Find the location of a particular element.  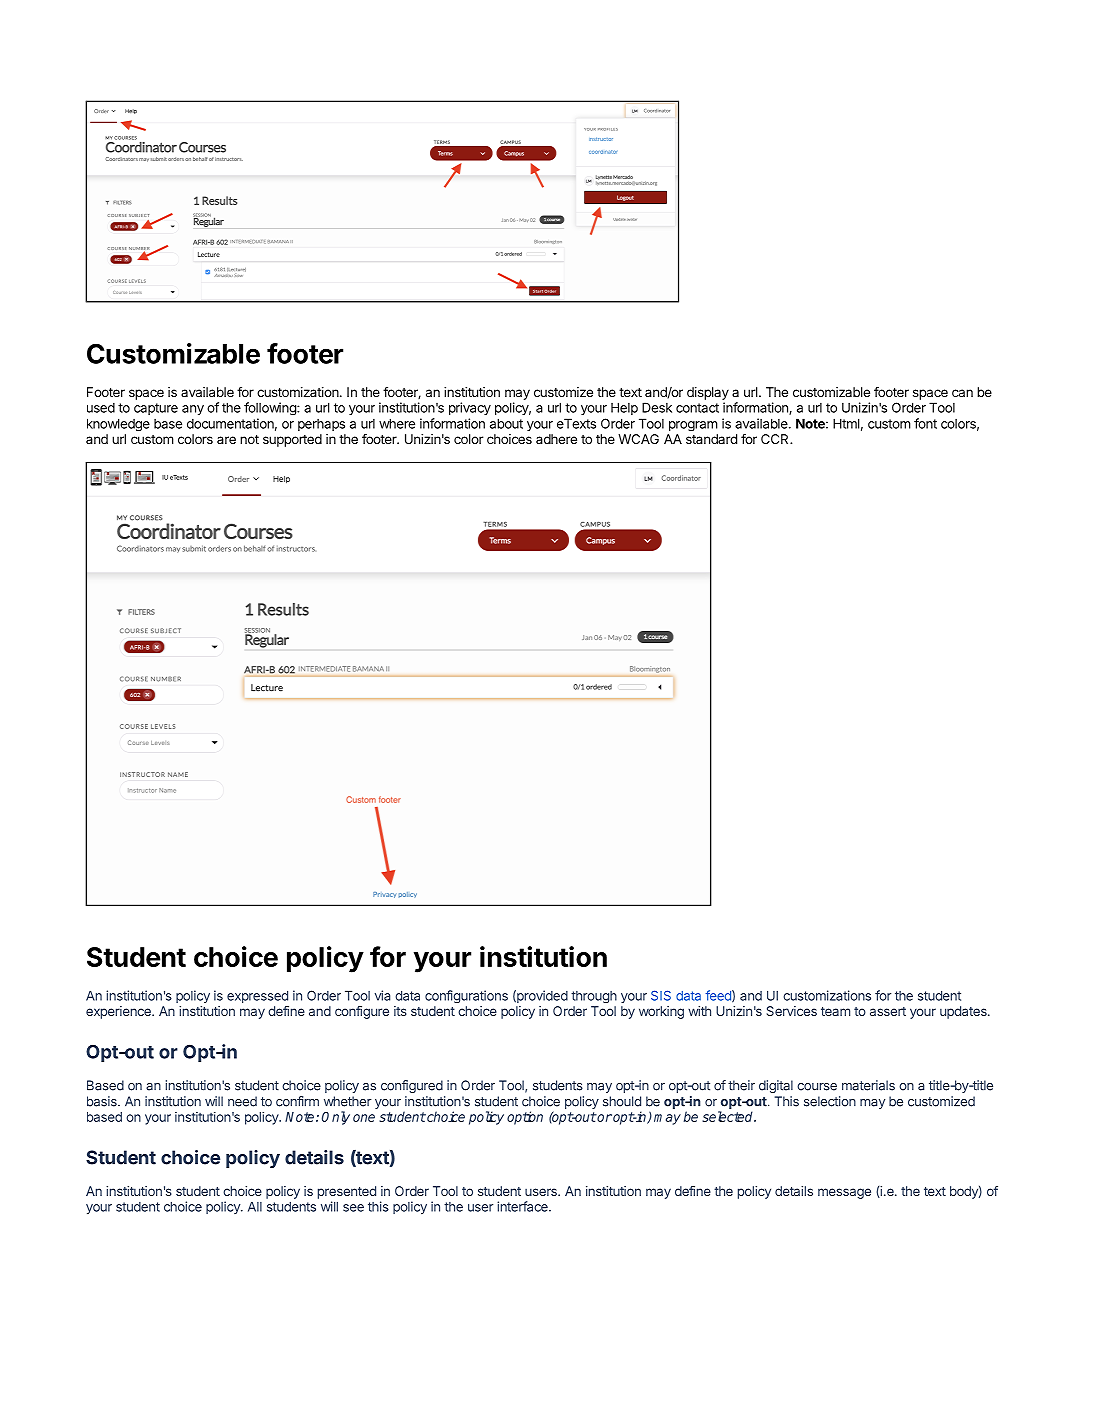

any is located at coordinates (193, 410).
